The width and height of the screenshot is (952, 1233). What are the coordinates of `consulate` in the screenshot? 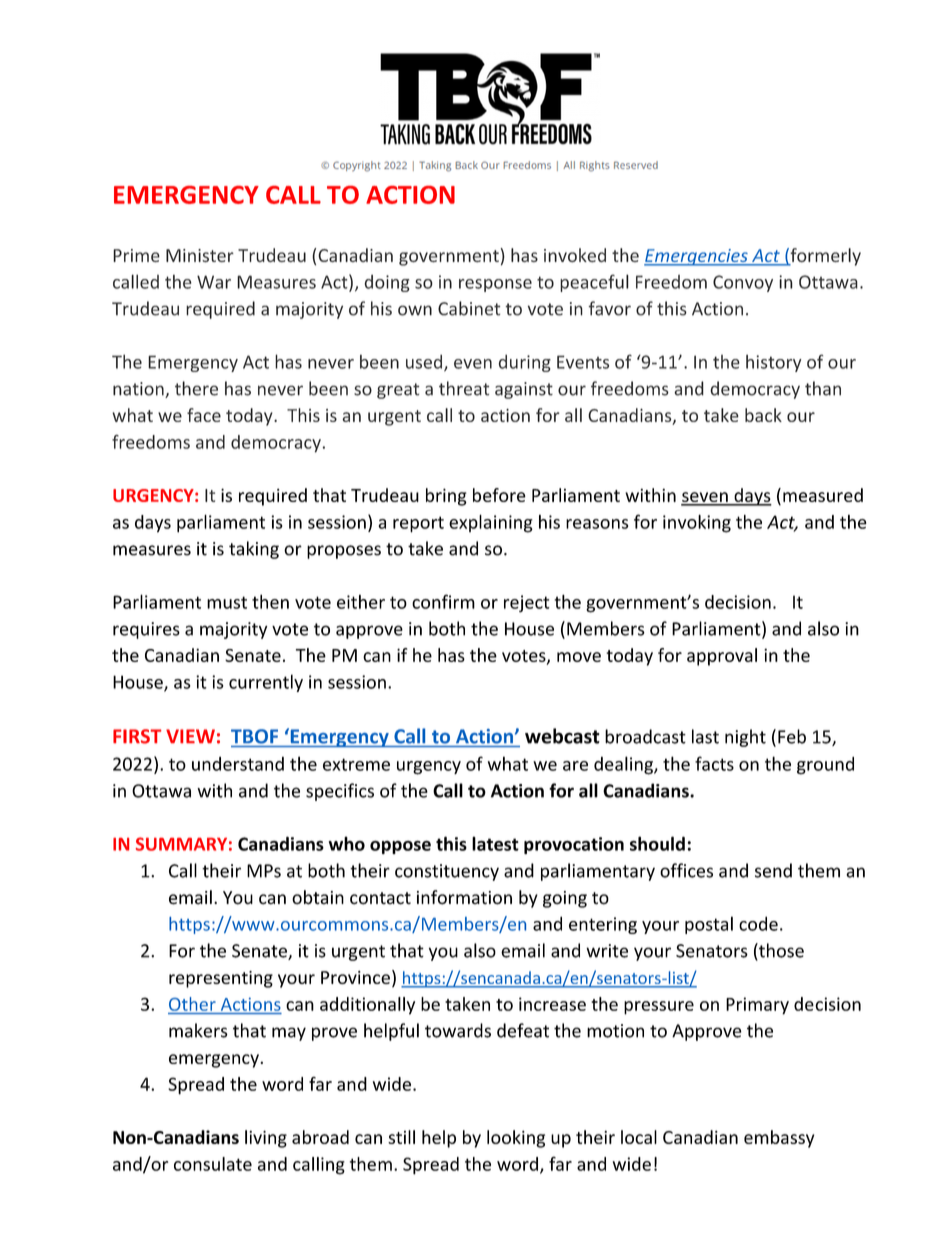 It's located at (213, 1164).
